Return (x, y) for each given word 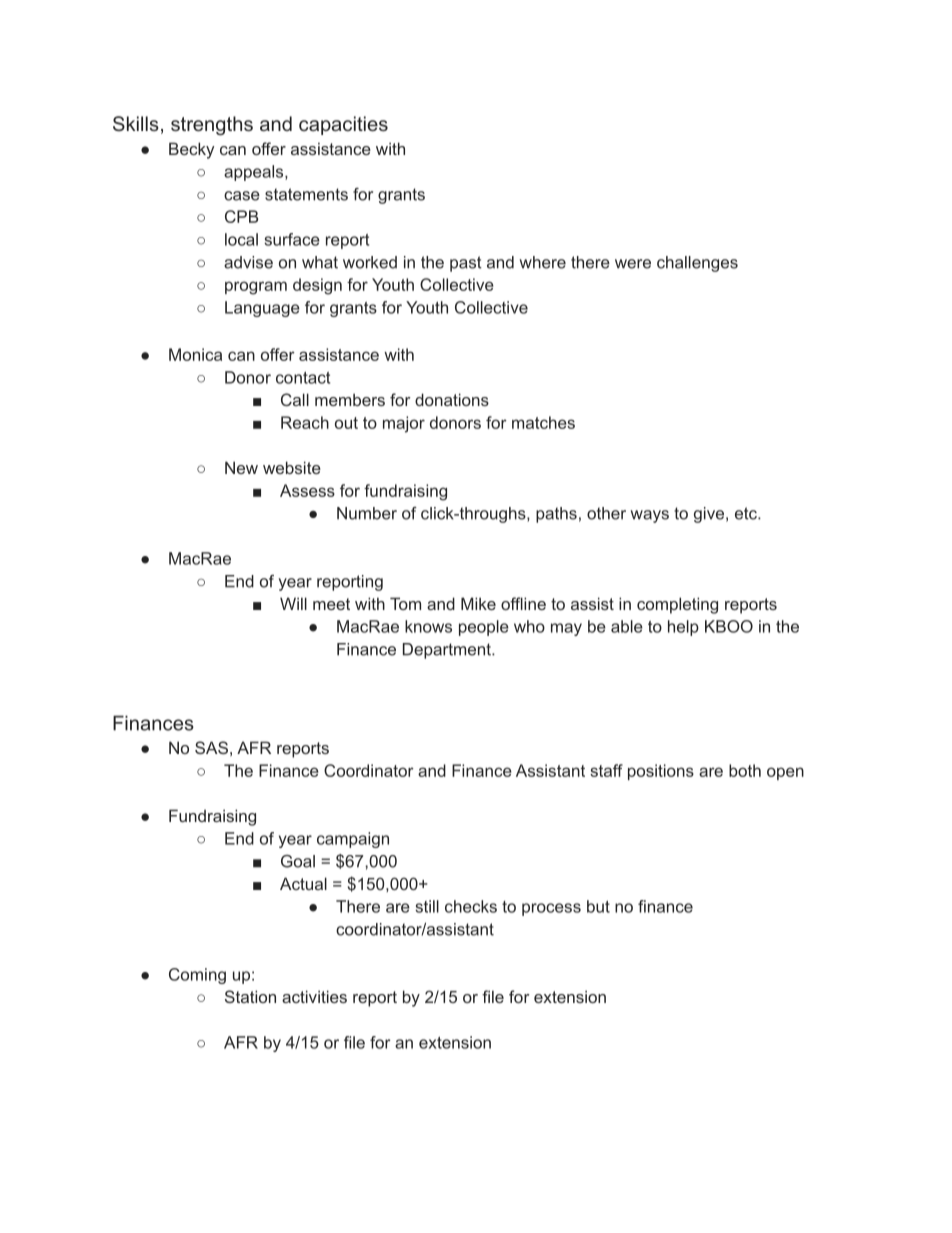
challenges (697, 264)
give (709, 515)
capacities (343, 125)
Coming (197, 976)
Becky (191, 150)
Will (293, 603)
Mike (478, 603)
